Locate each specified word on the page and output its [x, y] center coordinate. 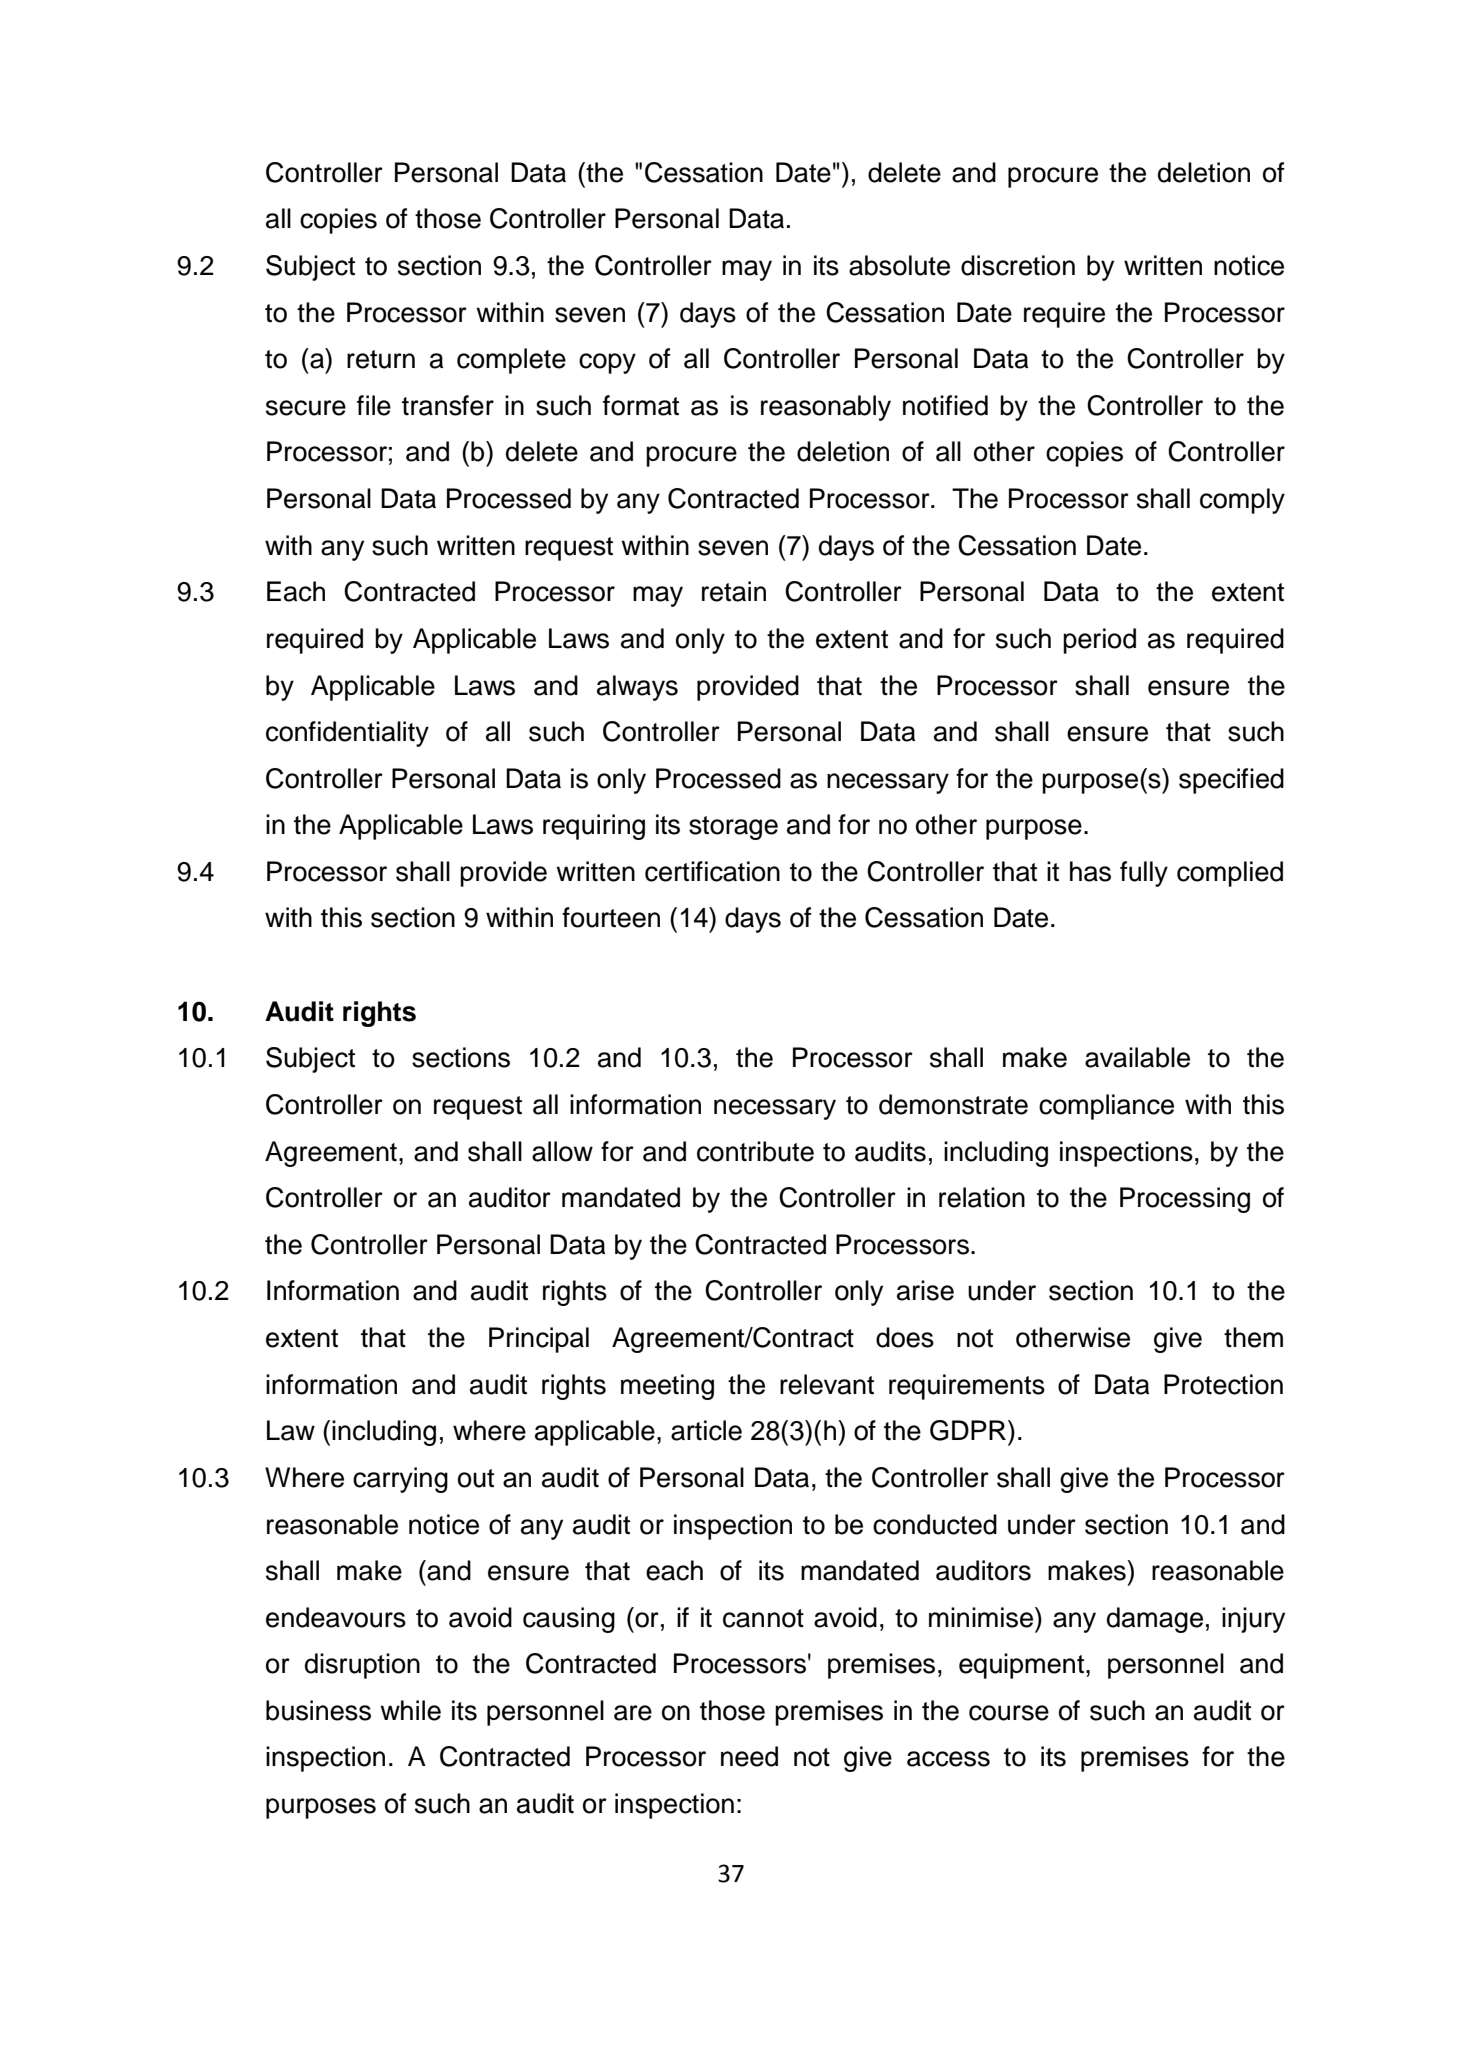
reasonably [826, 408]
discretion [1018, 265]
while [410, 1710]
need [749, 1756]
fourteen [611, 917]
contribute [755, 1151]
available [1137, 1057]
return [381, 359]
